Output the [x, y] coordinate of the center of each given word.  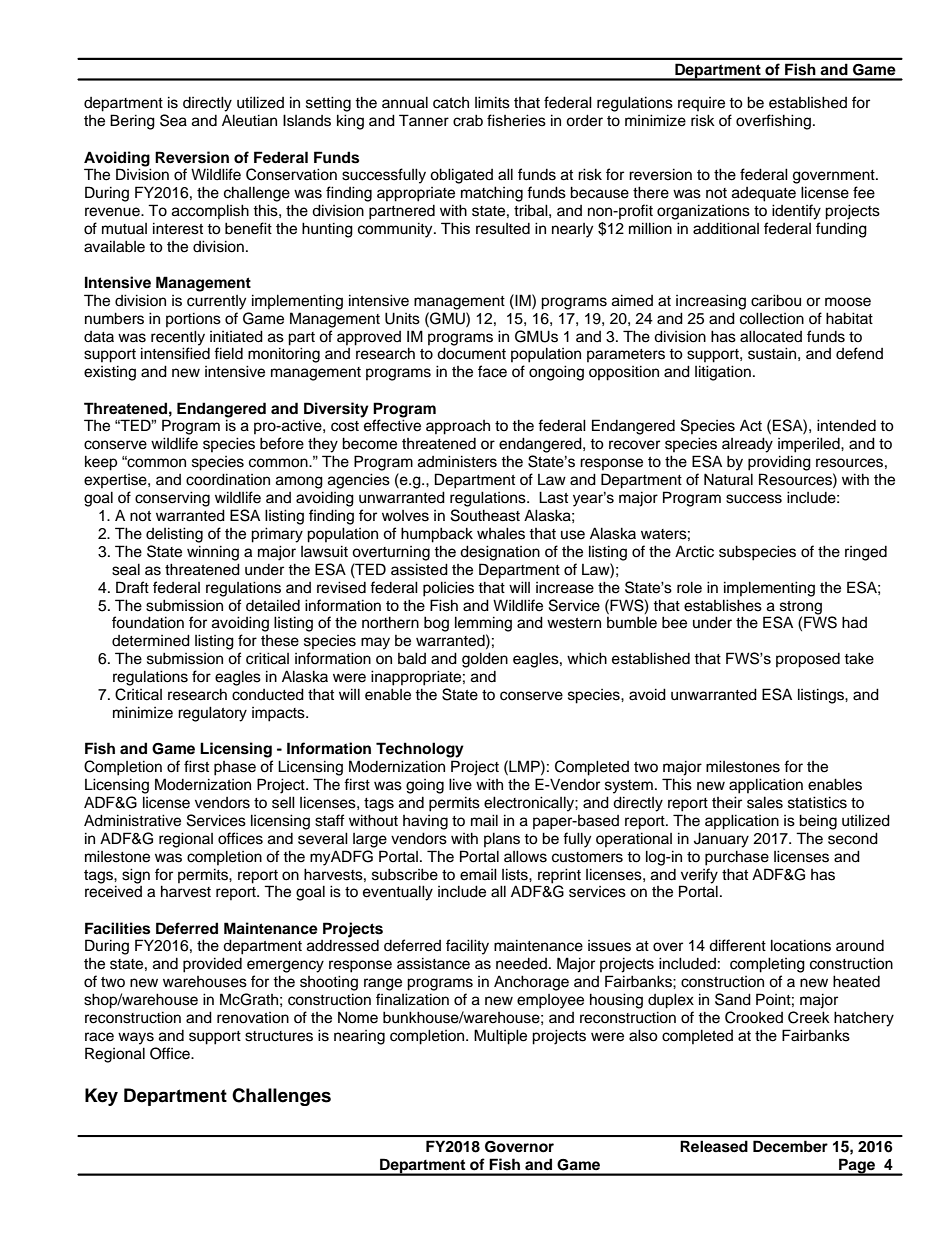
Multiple [500, 1037]
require [701, 104]
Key [101, 1097]
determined [151, 640]
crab [468, 120]
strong [801, 608]
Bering [132, 122]
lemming [483, 624]
